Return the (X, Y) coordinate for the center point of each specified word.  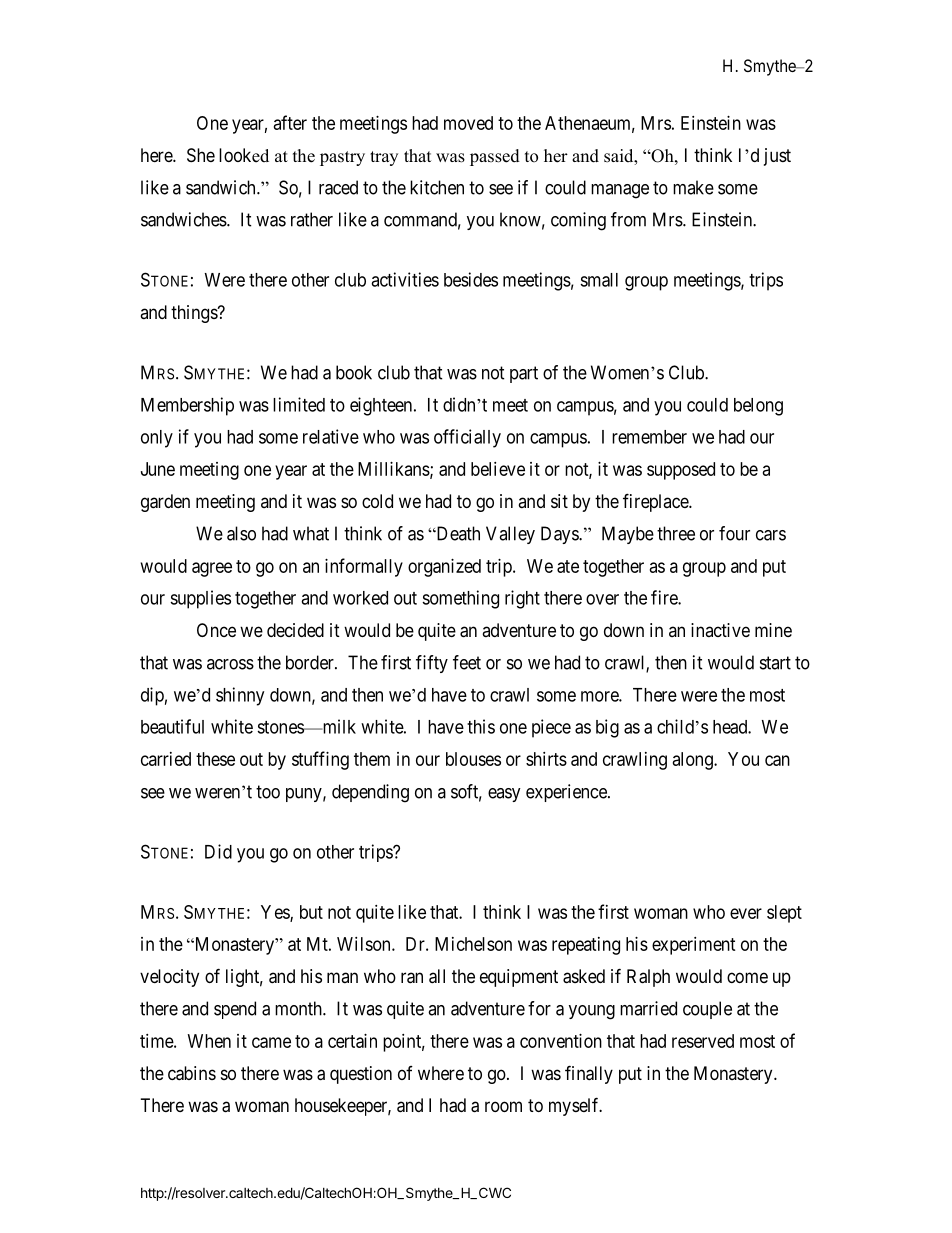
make (693, 187)
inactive (720, 630)
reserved (703, 1041)
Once (216, 630)
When (209, 1041)
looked (244, 155)
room (503, 1106)
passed (495, 157)
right (522, 599)
